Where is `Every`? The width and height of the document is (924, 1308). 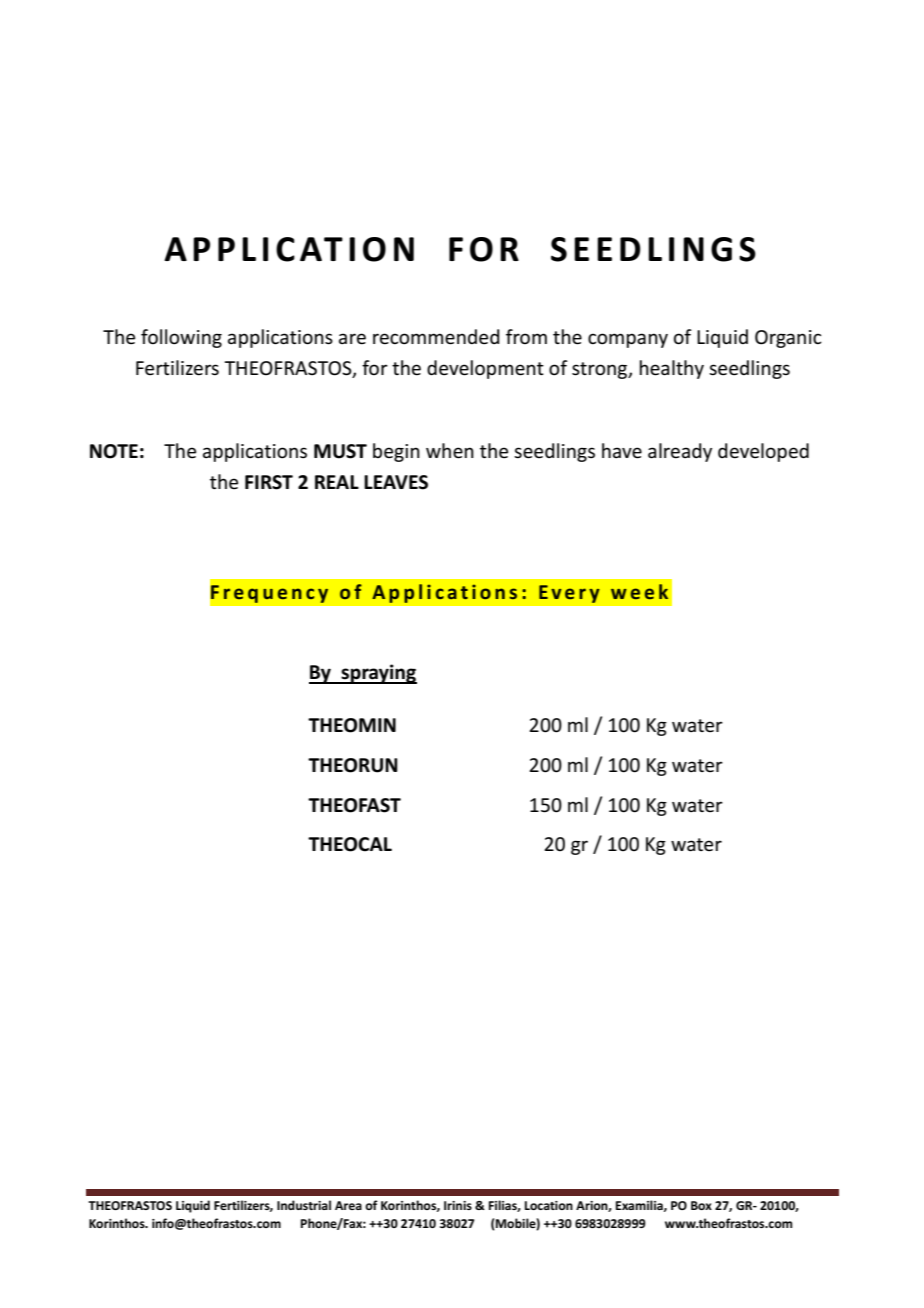 Every is located at coordinates (569, 594).
